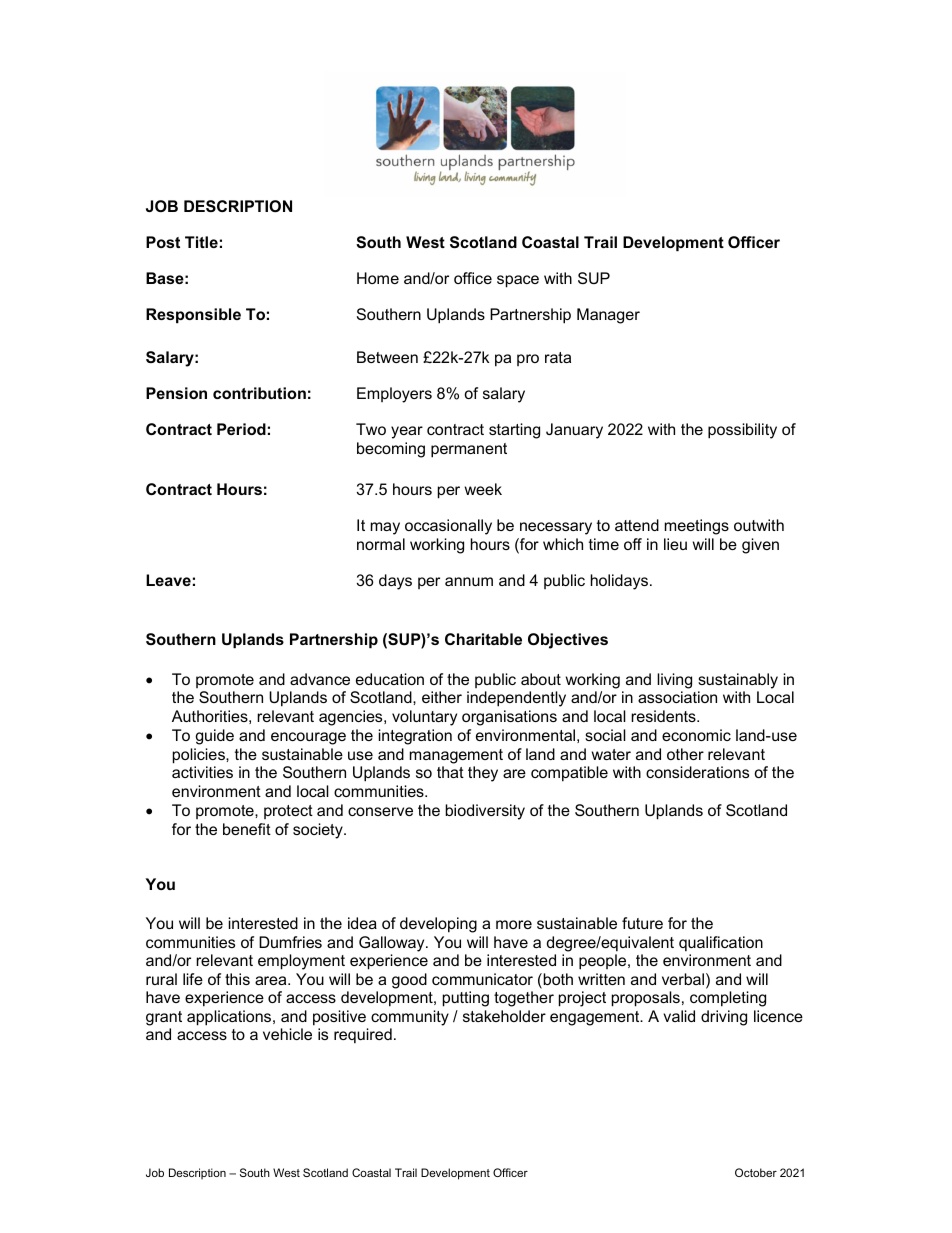  I want to click on either, so click(442, 697).
